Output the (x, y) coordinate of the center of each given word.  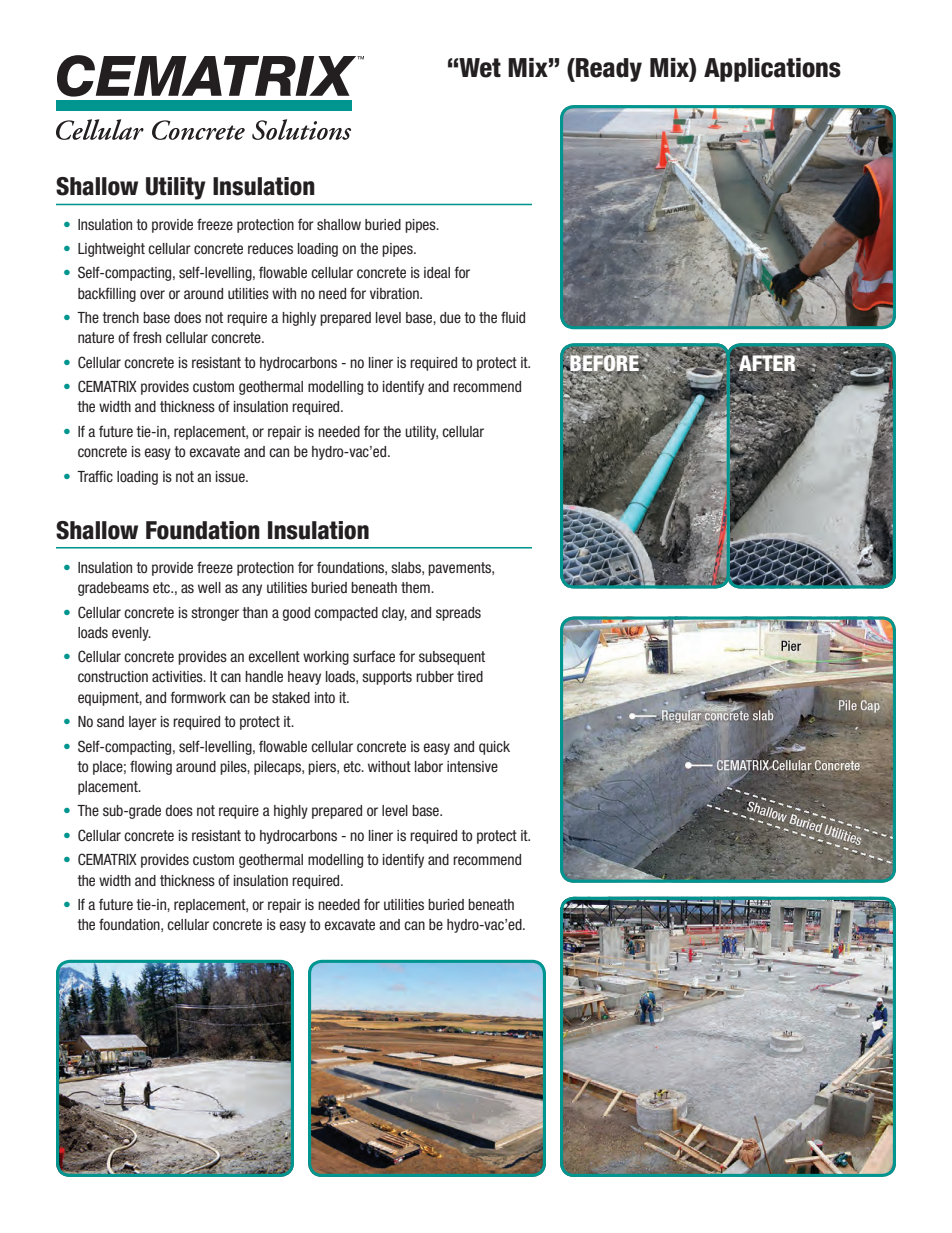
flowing (151, 767)
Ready (608, 70)
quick (494, 748)
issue (231, 476)
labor (429, 766)
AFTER (768, 362)
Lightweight (111, 250)
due (450, 317)
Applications (772, 70)
